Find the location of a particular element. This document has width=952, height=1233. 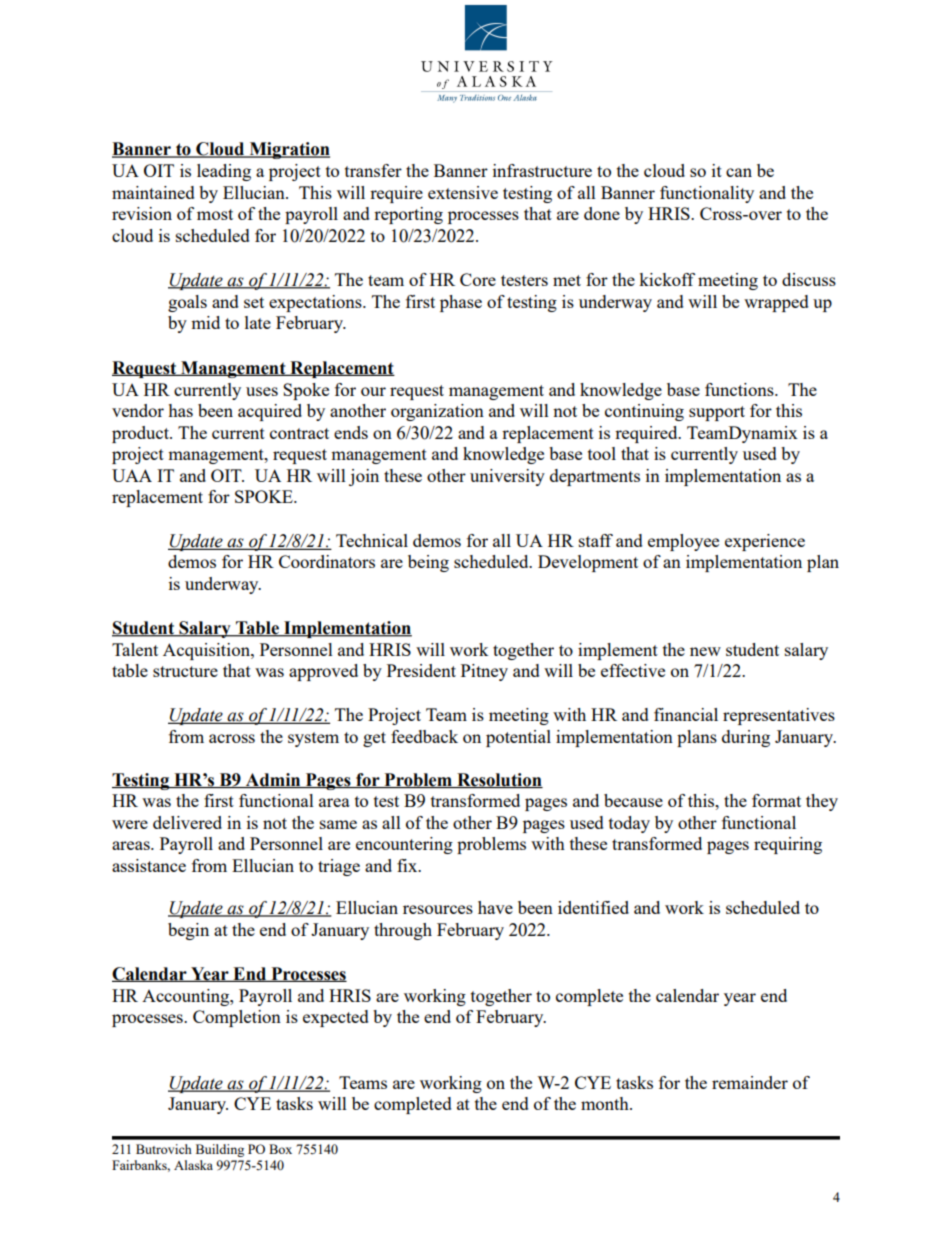

remainder is located at coordinates (750, 1082).
